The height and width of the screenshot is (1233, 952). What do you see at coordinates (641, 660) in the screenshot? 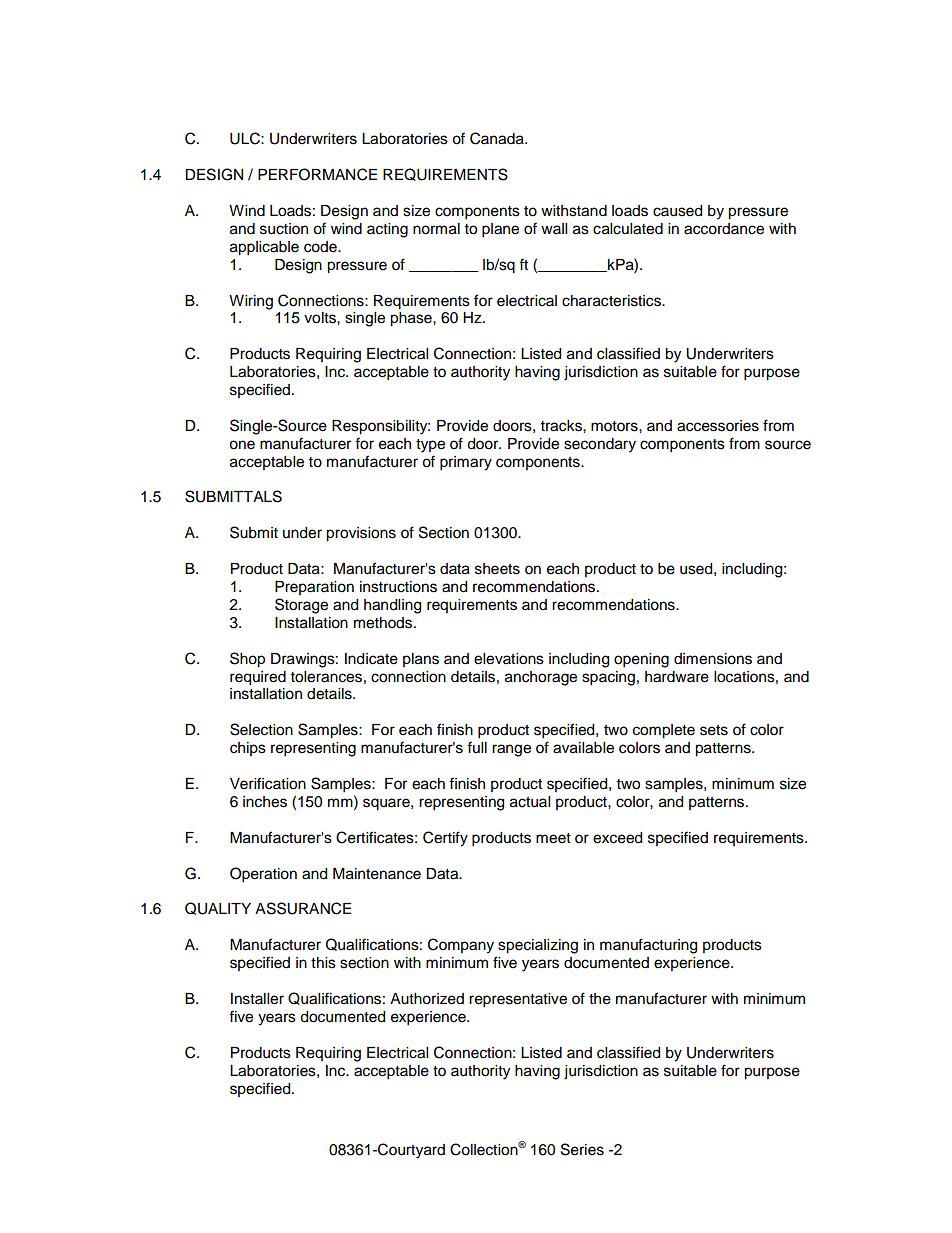
I see `opening` at bounding box center [641, 660].
